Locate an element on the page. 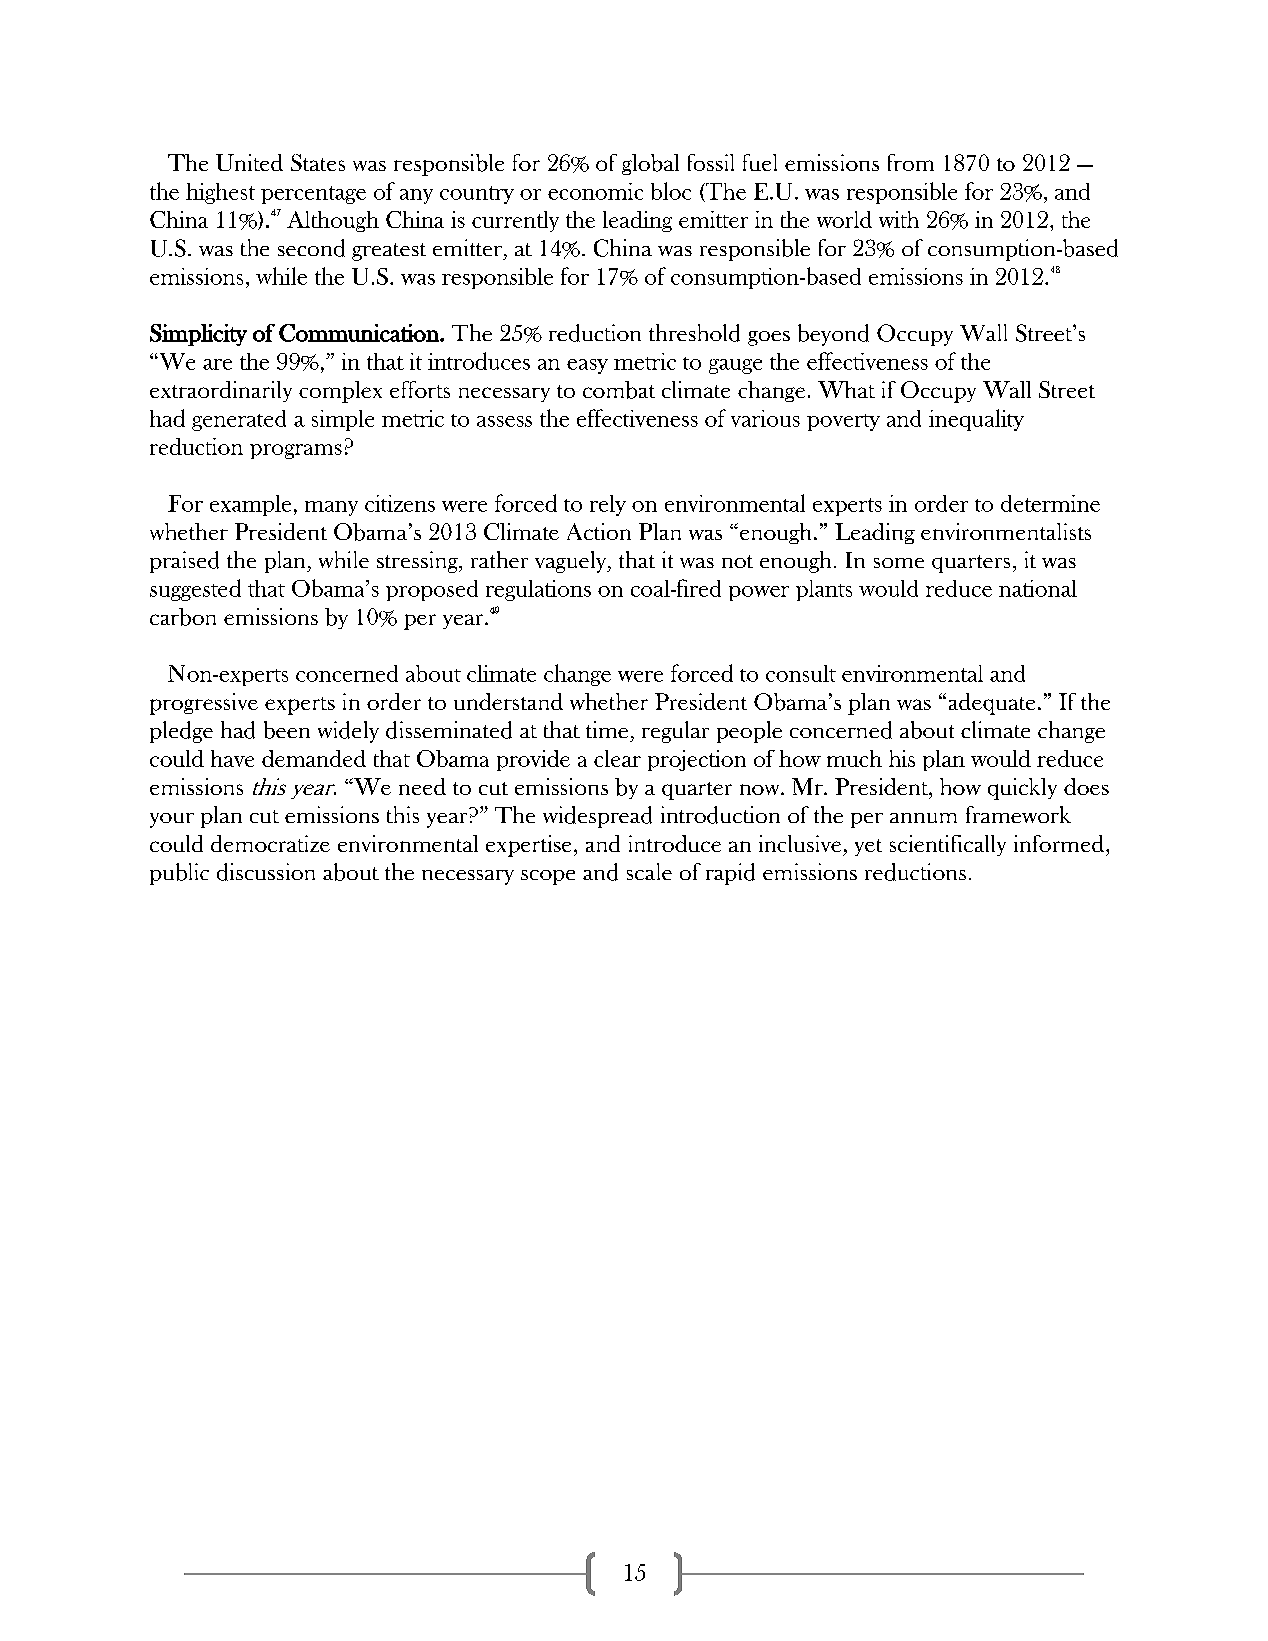 The width and height of the page is (1268, 1641). economic is located at coordinates (595, 191).
